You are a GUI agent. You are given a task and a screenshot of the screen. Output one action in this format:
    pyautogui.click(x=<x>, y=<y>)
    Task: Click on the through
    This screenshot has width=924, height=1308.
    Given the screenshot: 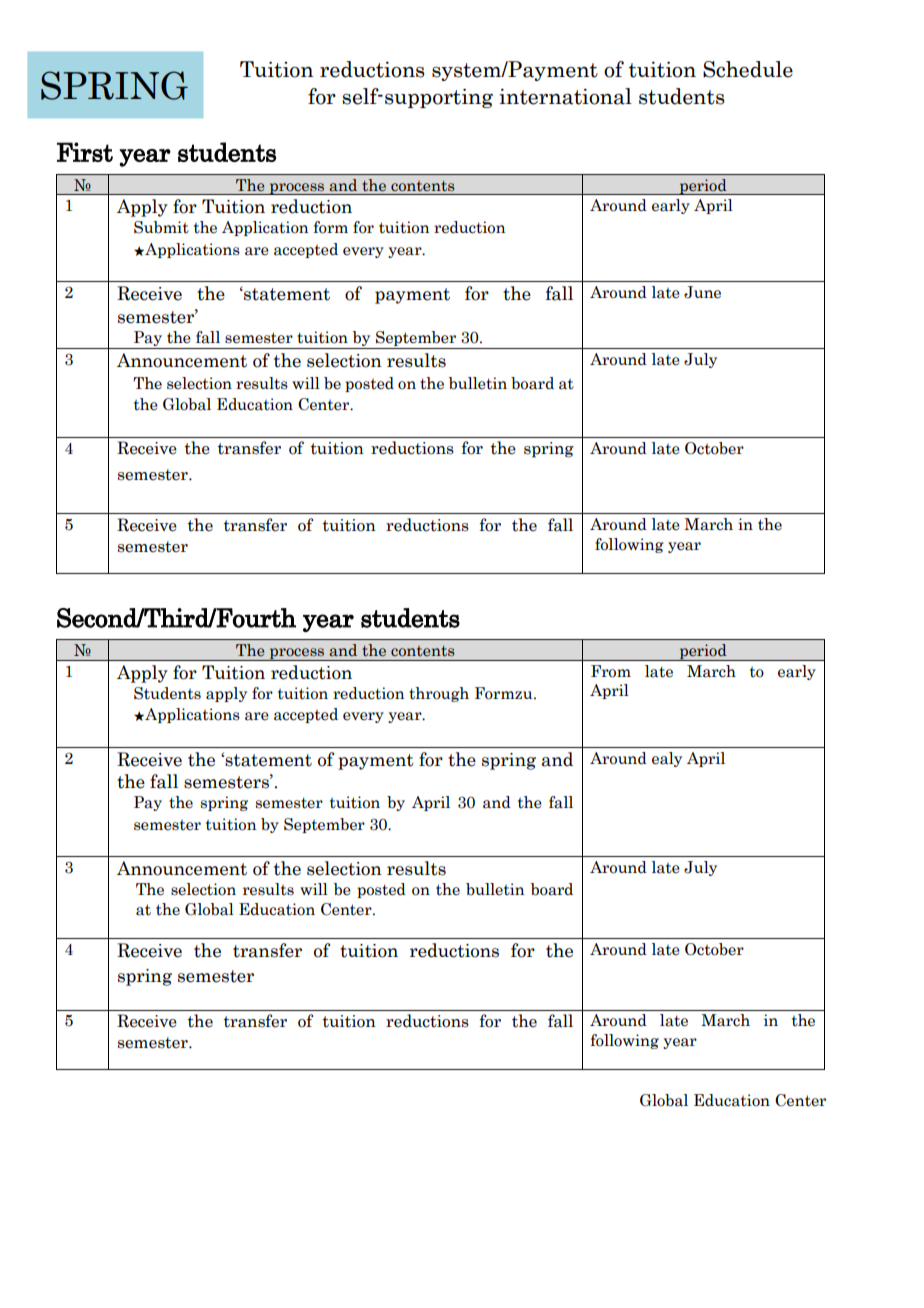 What is the action you would take?
    pyautogui.click(x=439, y=694)
